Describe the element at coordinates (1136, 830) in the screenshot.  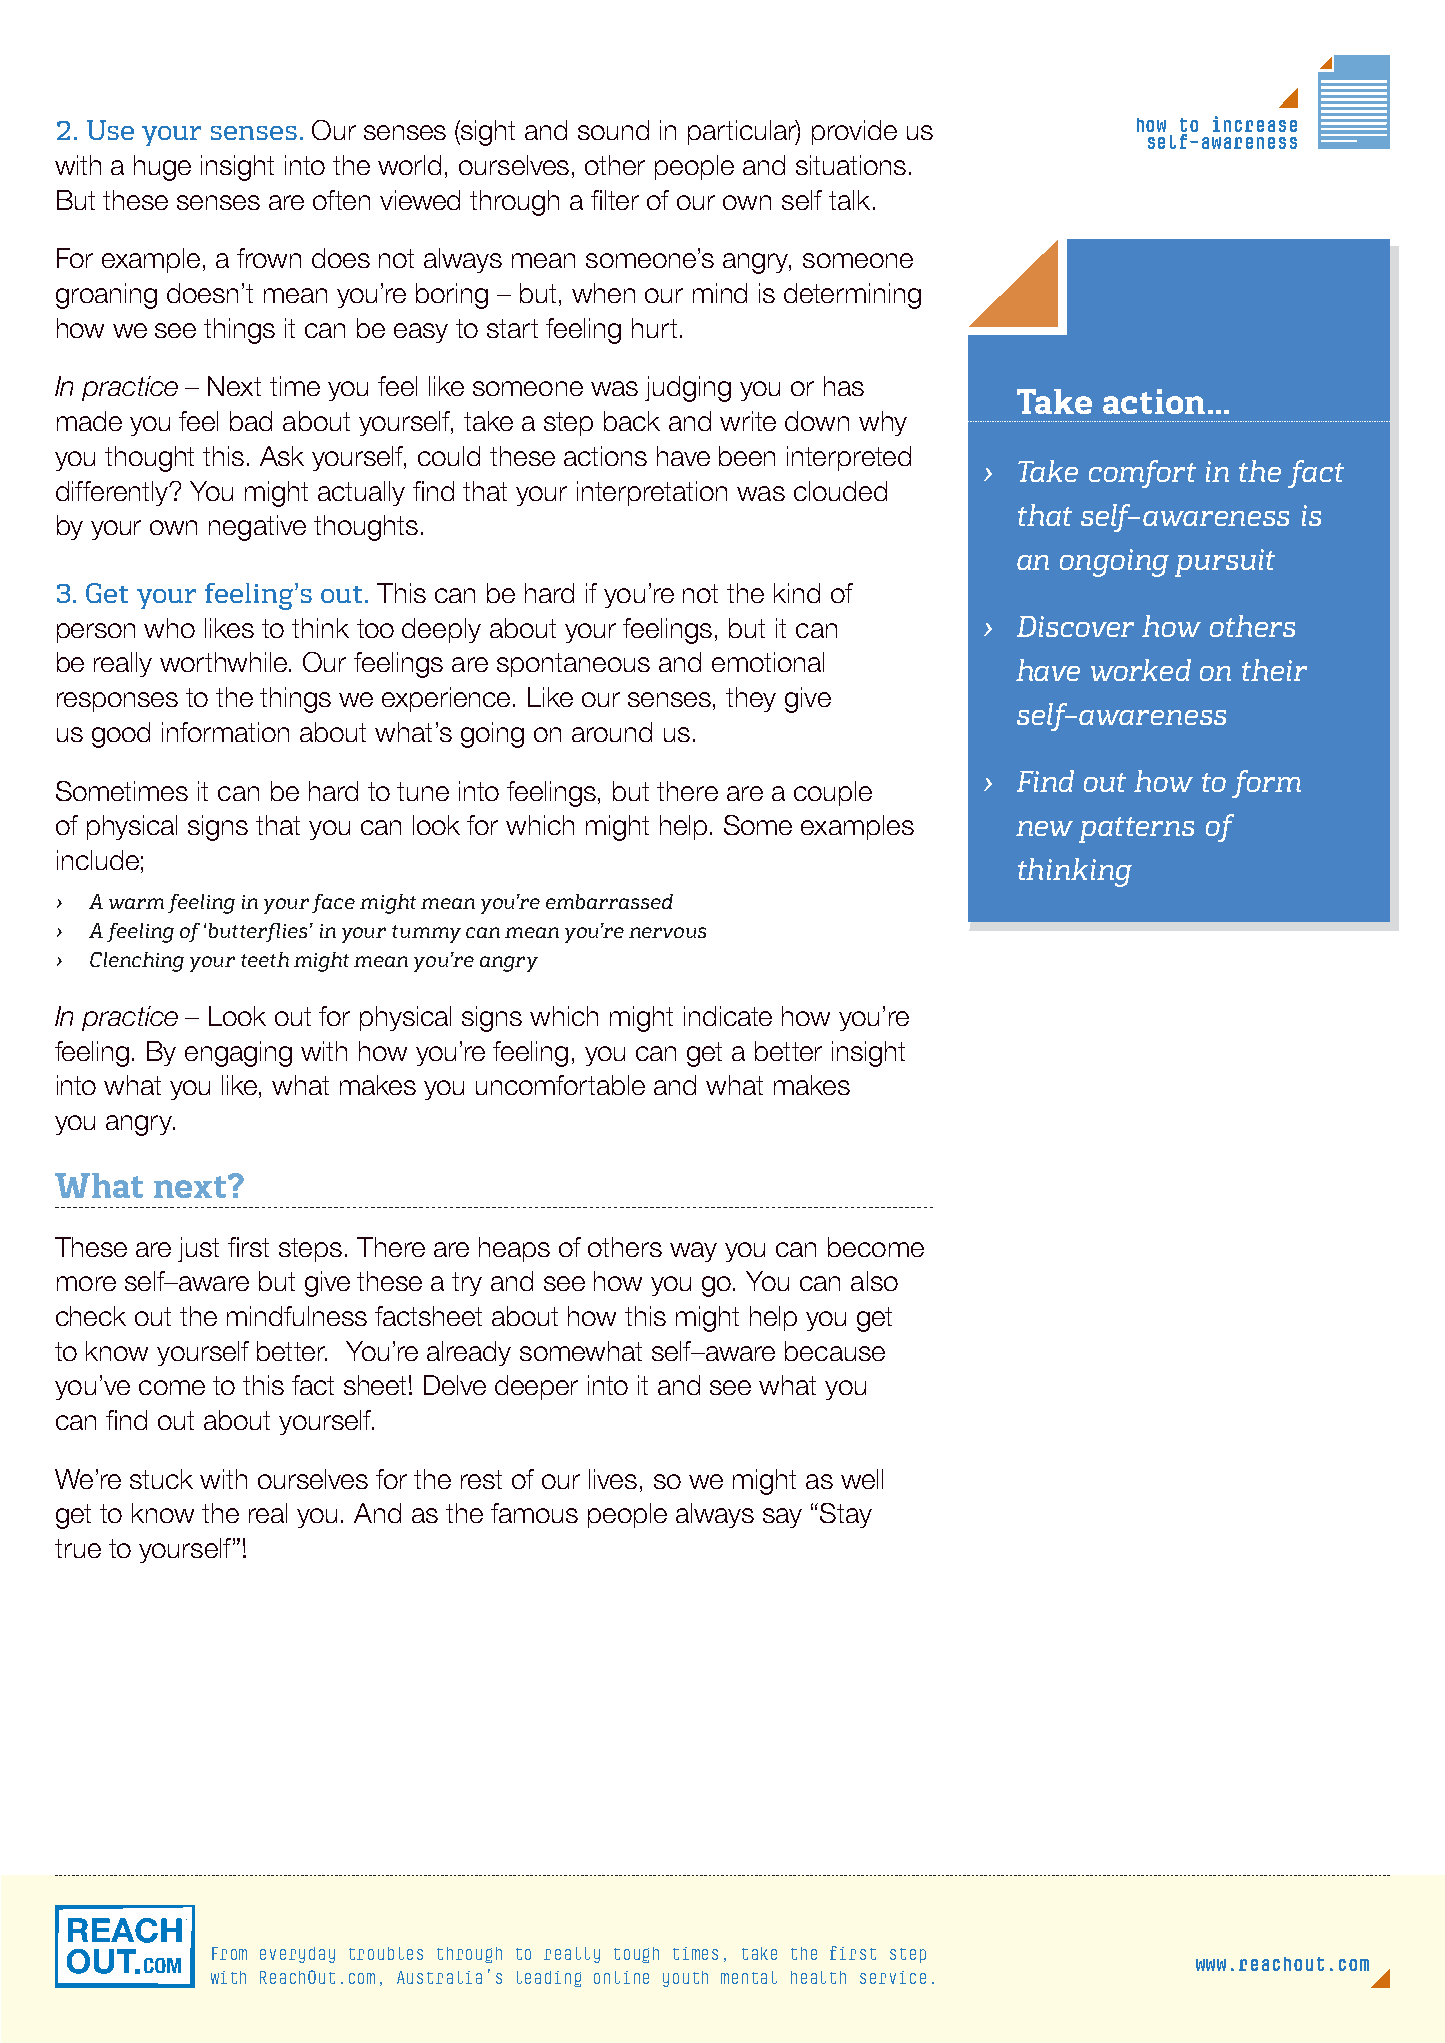
I see `patterns` at that location.
